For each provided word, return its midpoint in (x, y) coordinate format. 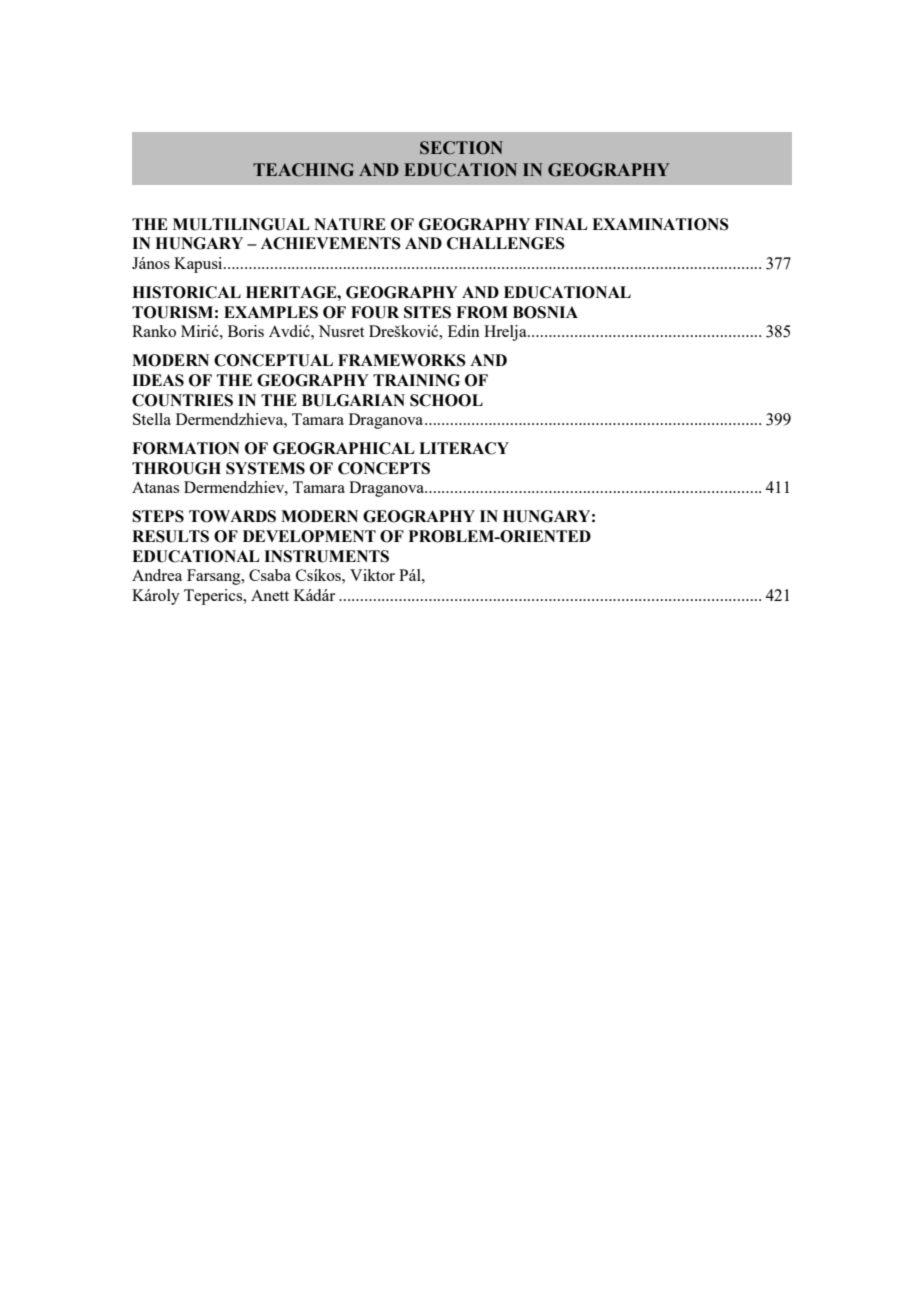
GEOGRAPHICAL (343, 448)
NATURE (350, 224)
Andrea (157, 575)
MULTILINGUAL (241, 224)
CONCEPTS (384, 468)
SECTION (461, 148)
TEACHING (303, 170)
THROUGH (176, 468)
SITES (427, 312)
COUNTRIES (182, 400)
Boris (246, 331)
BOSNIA (545, 312)
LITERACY (464, 448)
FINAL (561, 224)
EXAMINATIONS (660, 224)
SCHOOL (446, 400)
